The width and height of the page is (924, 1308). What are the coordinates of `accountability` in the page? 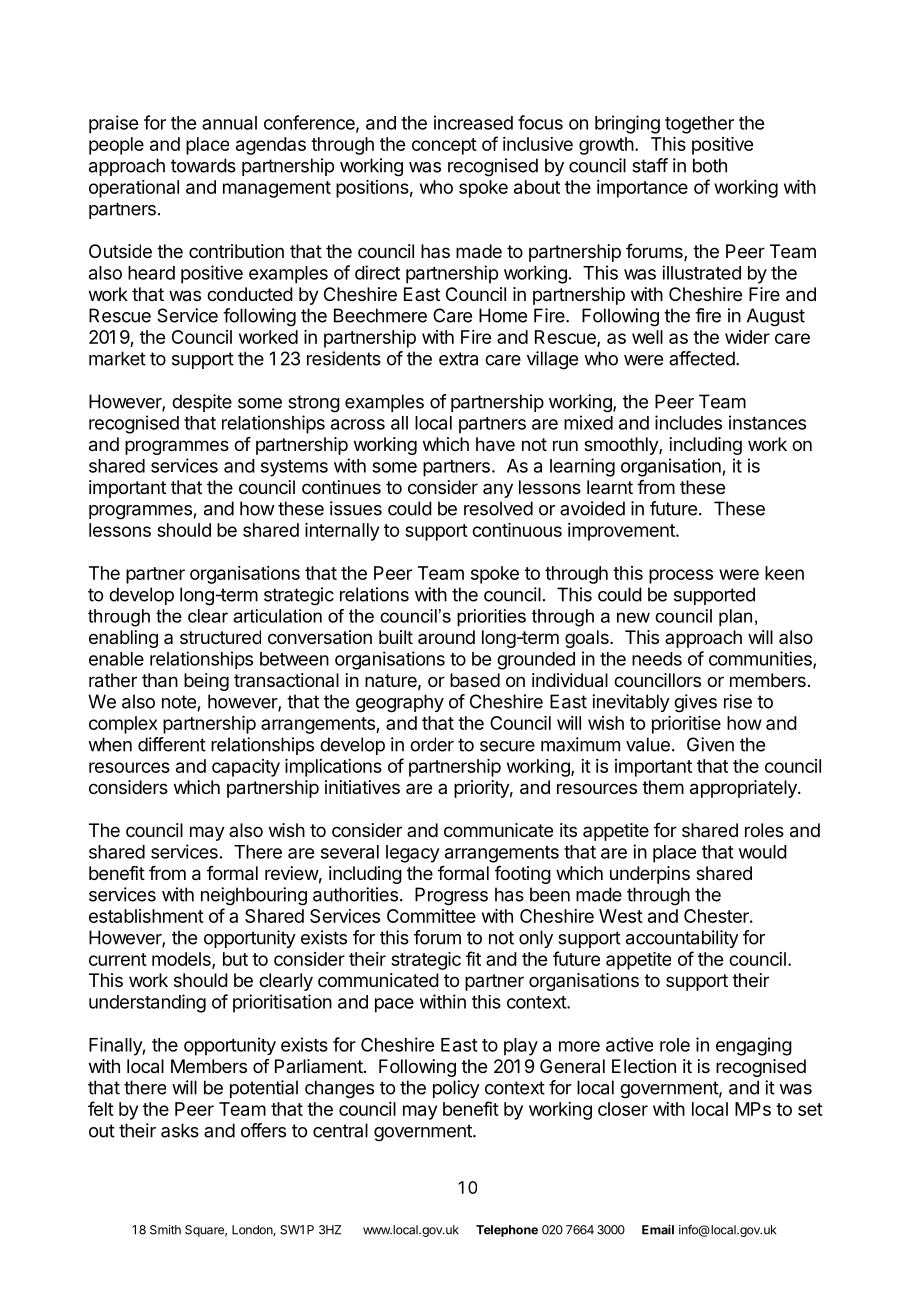 It's located at (682, 939).
